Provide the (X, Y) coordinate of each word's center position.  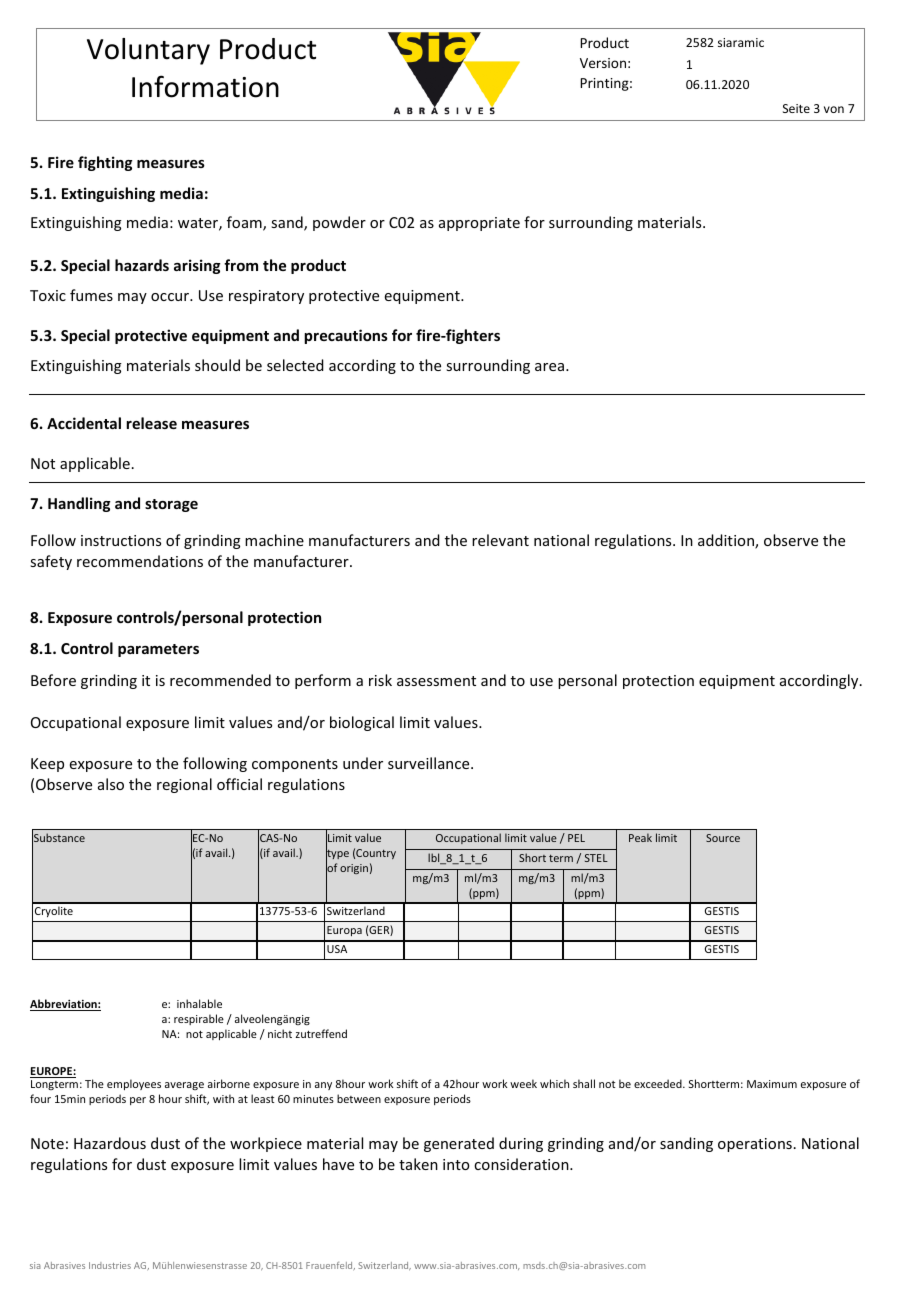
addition (727, 541)
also (111, 784)
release (151, 423)
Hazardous (110, 1143)
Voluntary (148, 51)
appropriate (479, 224)
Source (723, 838)
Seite (796, 108)
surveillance (430, 763)
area (549, 367)
